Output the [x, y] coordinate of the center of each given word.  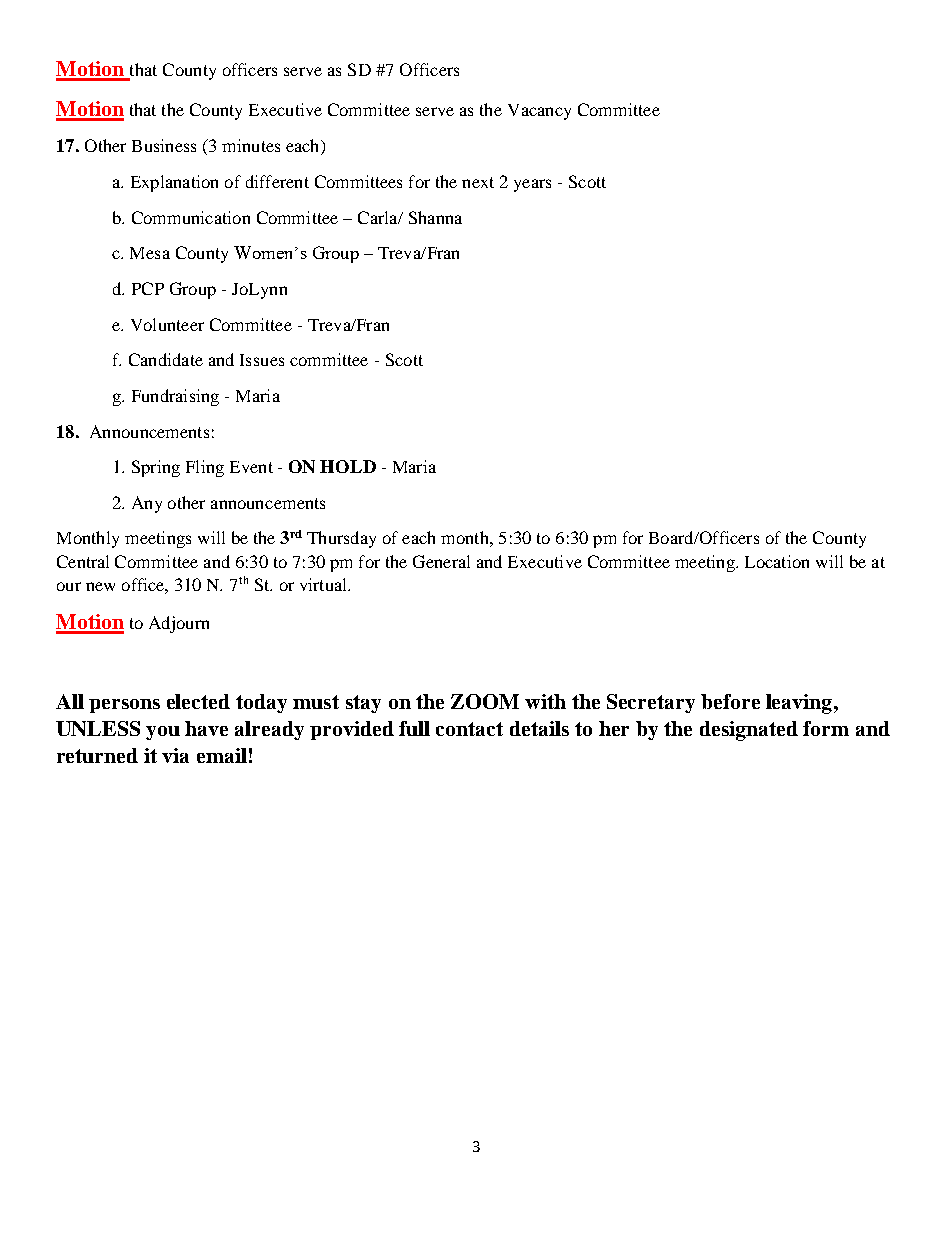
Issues [262, 360]
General [441, 561]
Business [164, 145]
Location [777, 561]
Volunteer [167, 324]
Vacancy [539, 112]
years [532, 185]
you [163, 733]
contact [469, 729]
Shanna [435, 217]
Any [147, 504]
